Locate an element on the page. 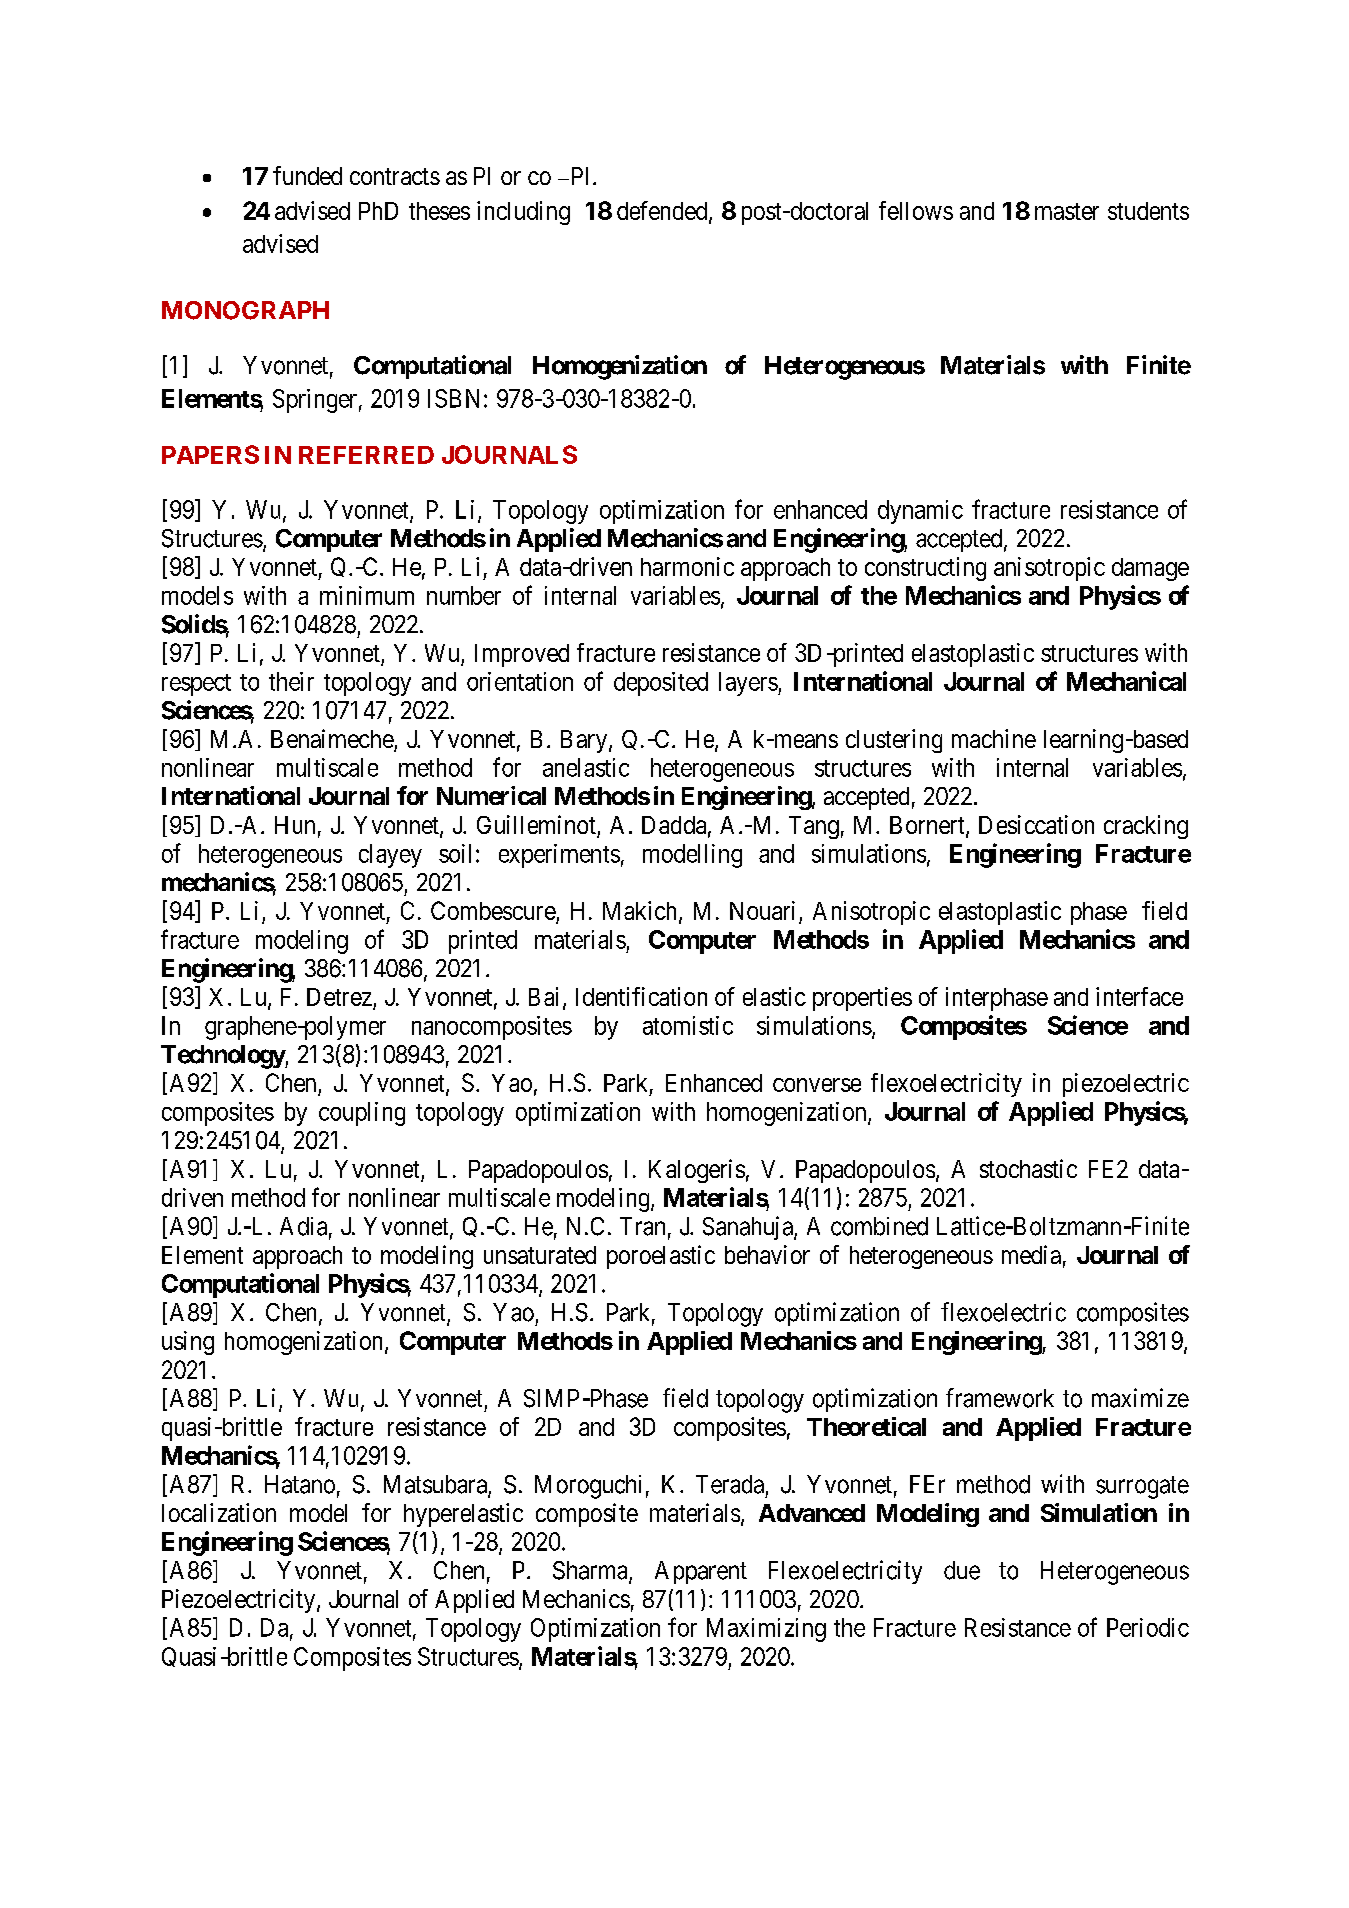 This document has width=1349, height=1908. deposited is located at coordinates (661, 684).
